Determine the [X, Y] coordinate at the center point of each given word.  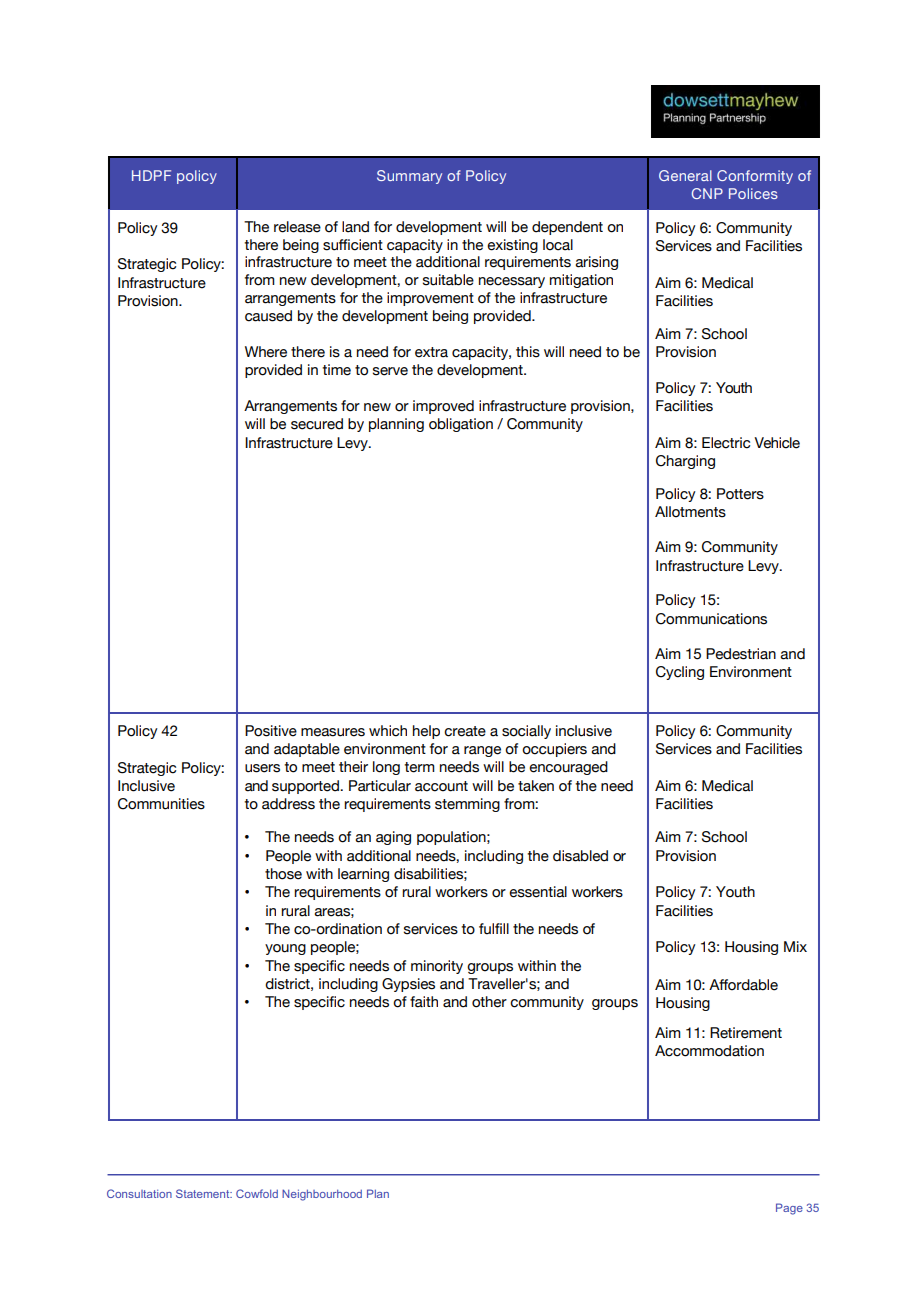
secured [317, 424]
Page [789, 1209]
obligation [461, 425]
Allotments [690, 512]
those [283, 874]
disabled [580, 856]
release [297, 227]
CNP [707, 193]
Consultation [139, 1193]
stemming [467, 805]
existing [512, 246]
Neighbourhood [322, 1195]
